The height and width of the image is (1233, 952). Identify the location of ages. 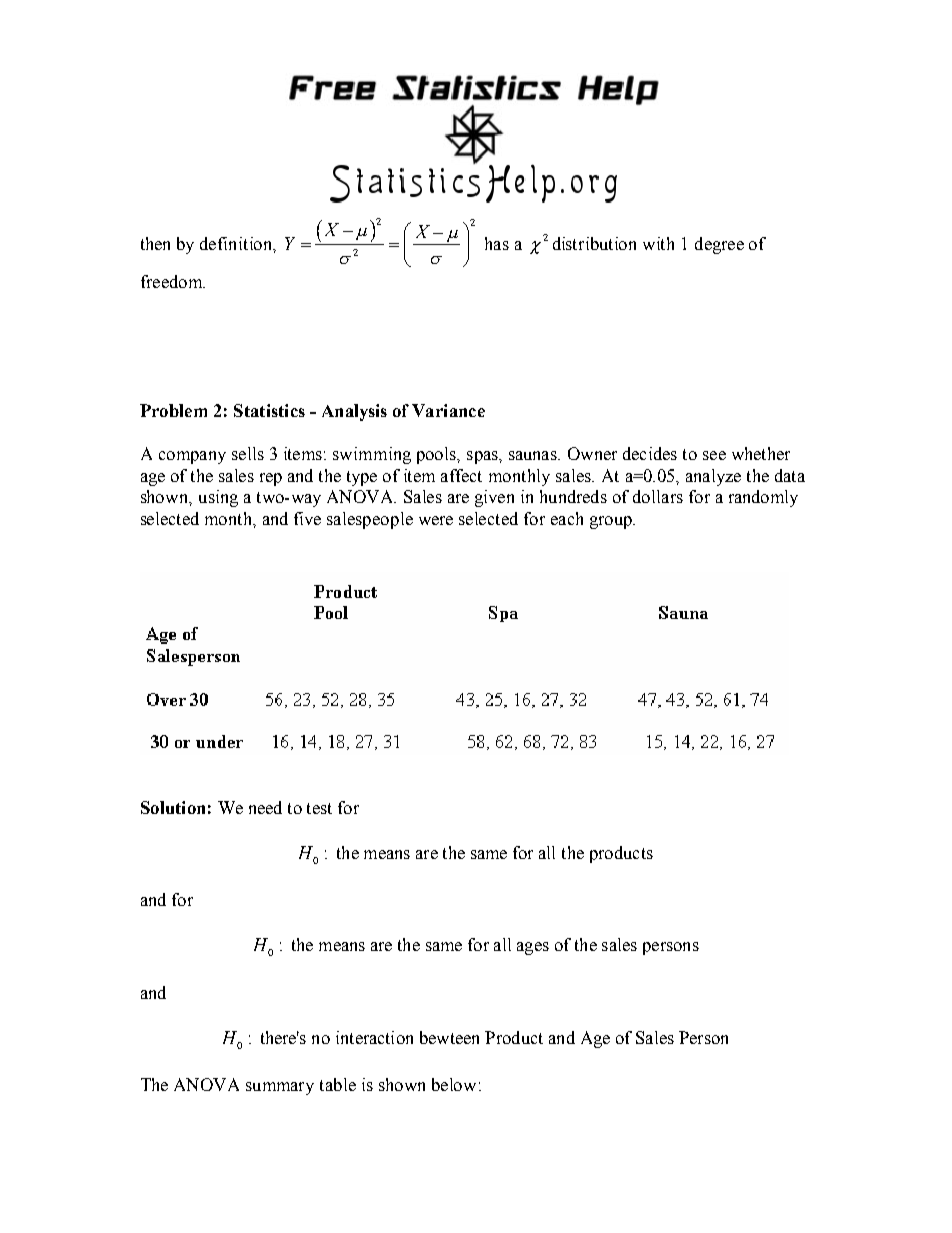
(533, 948).
